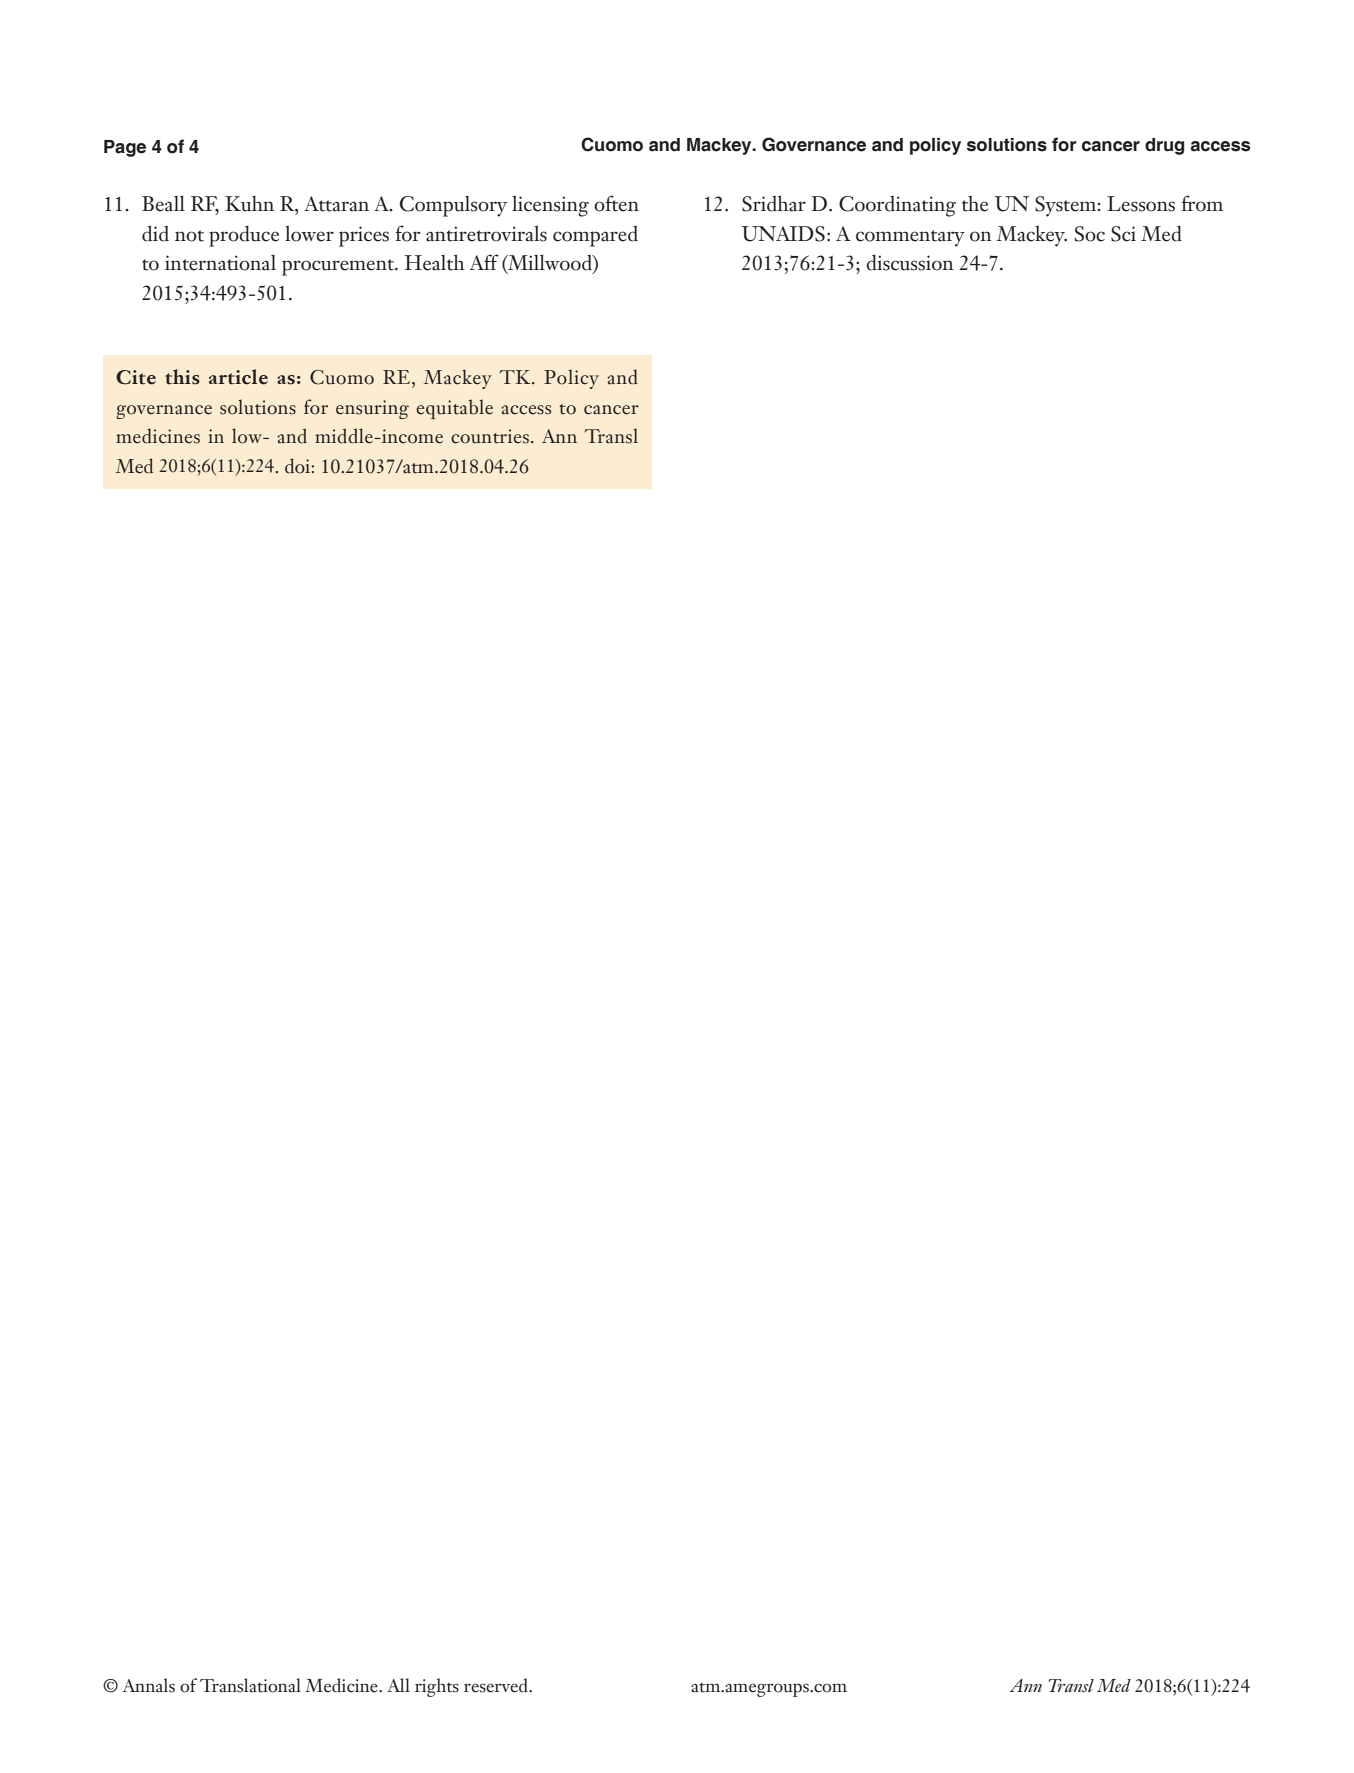 The width and height of the page is (1354, 1773). I want to click on reserved, so click(497, 1685).
